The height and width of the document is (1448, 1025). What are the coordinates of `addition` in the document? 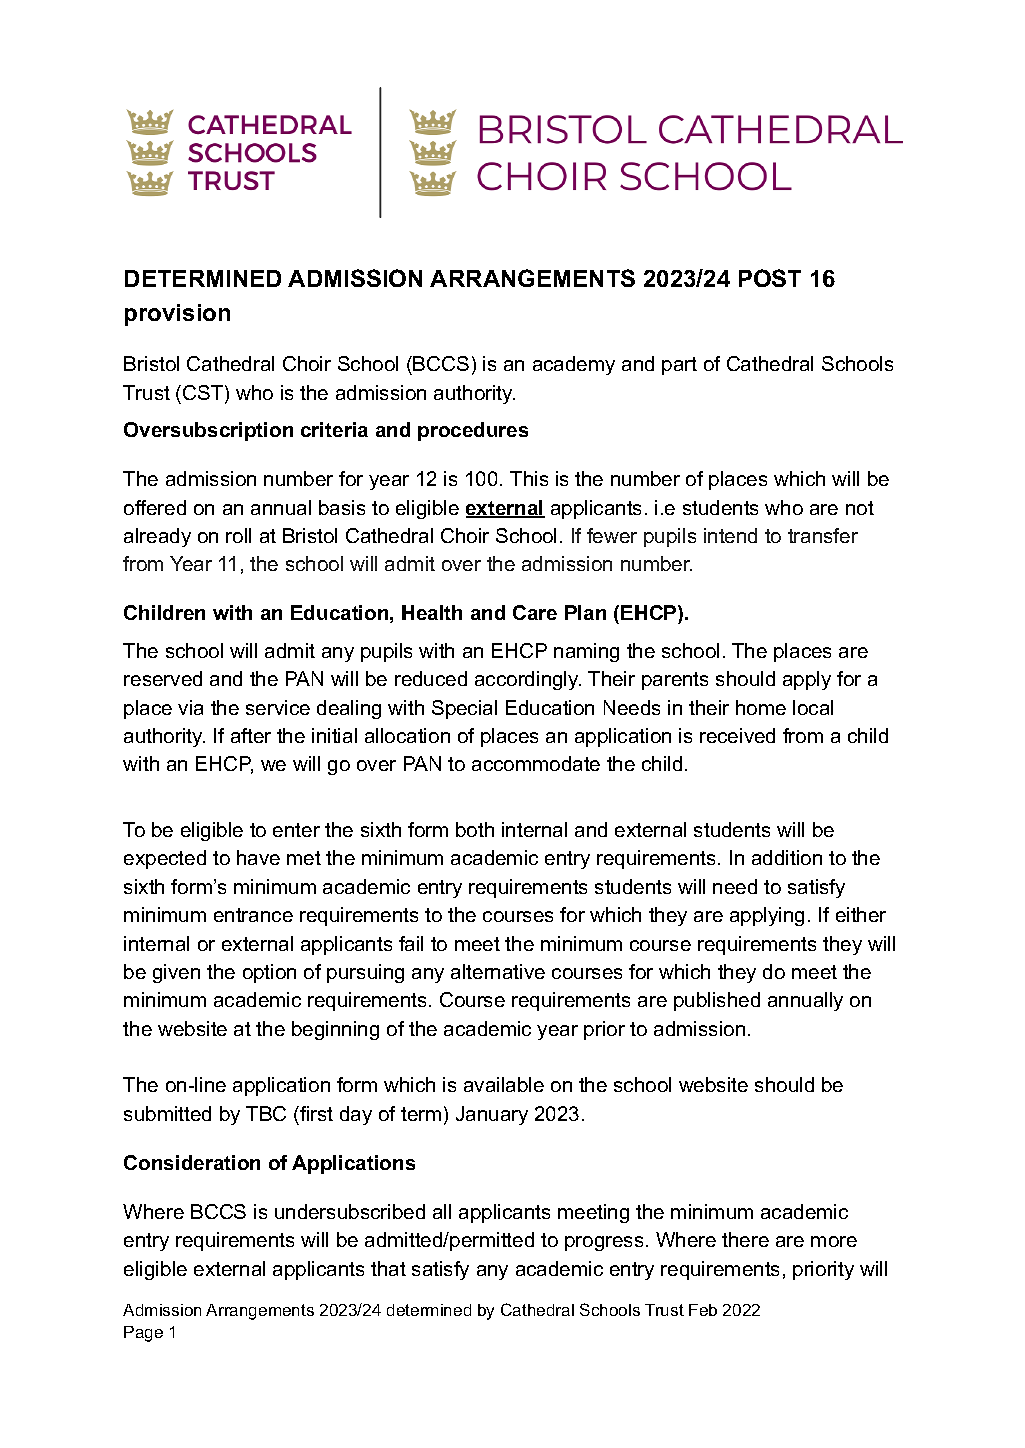 It's located at (787, 857).
